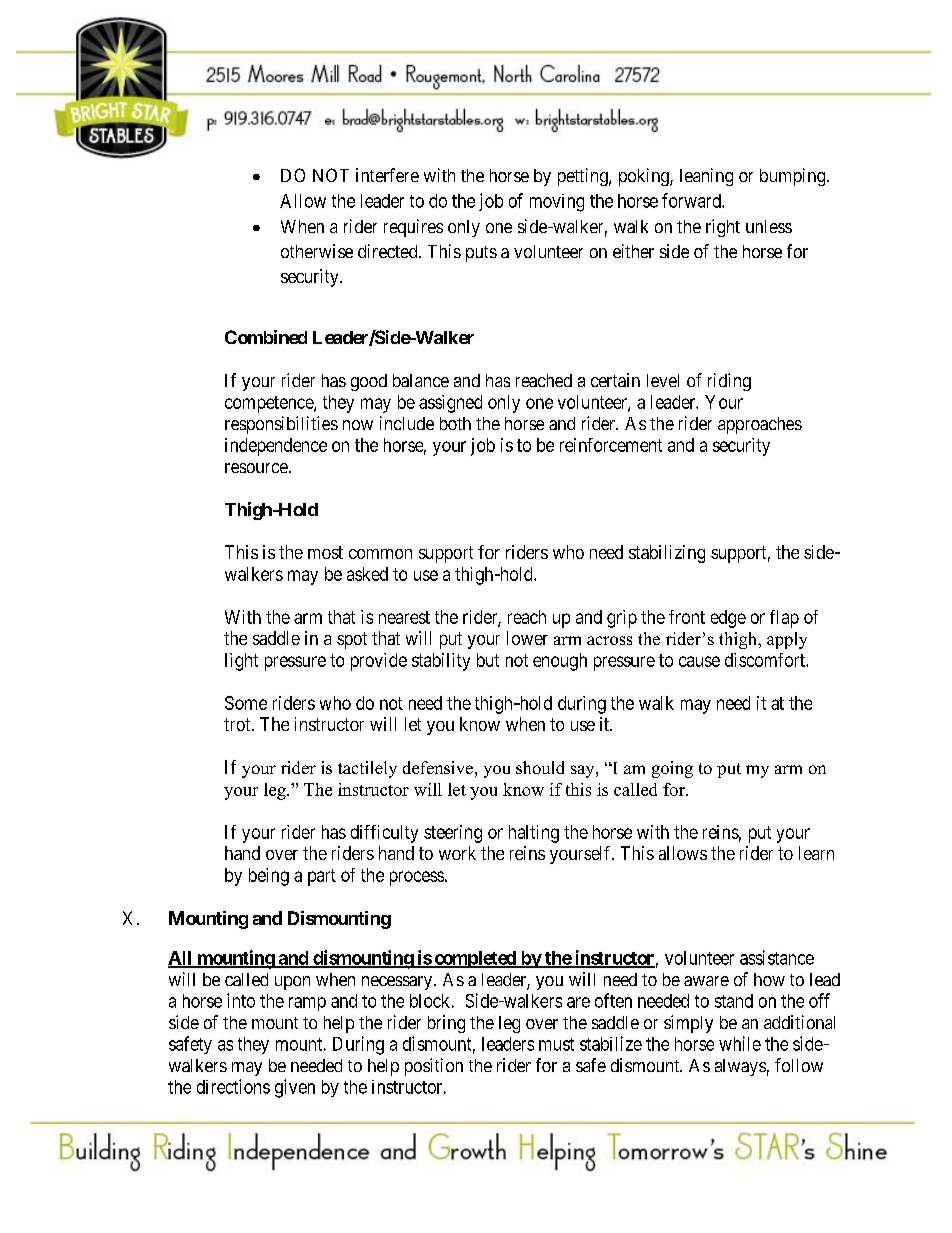 This page has width=952, height=1233. I want to click on moving, so click(557, 203).
